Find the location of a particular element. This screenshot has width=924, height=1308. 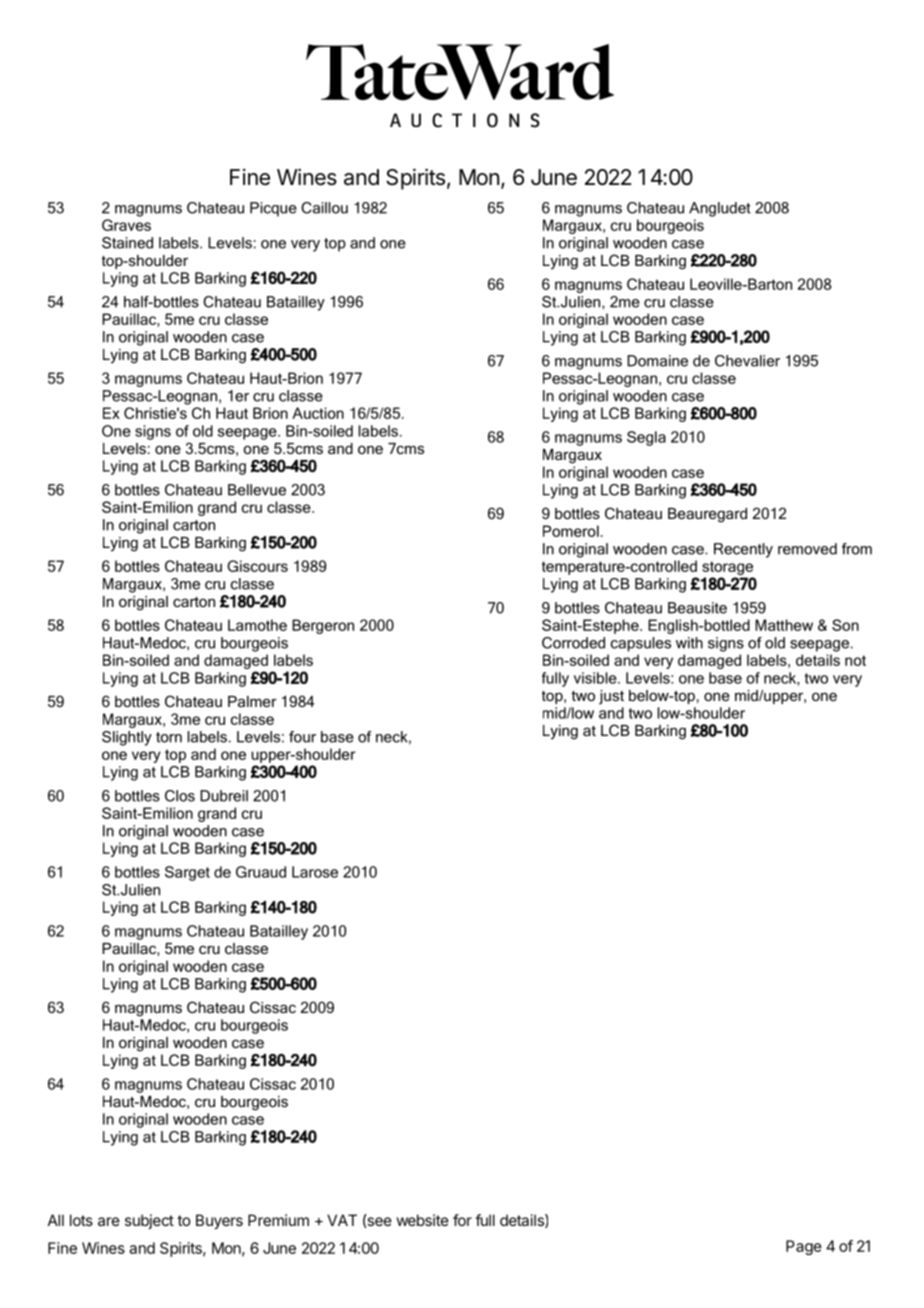

Caillou is located at coordinates (324, 208).
